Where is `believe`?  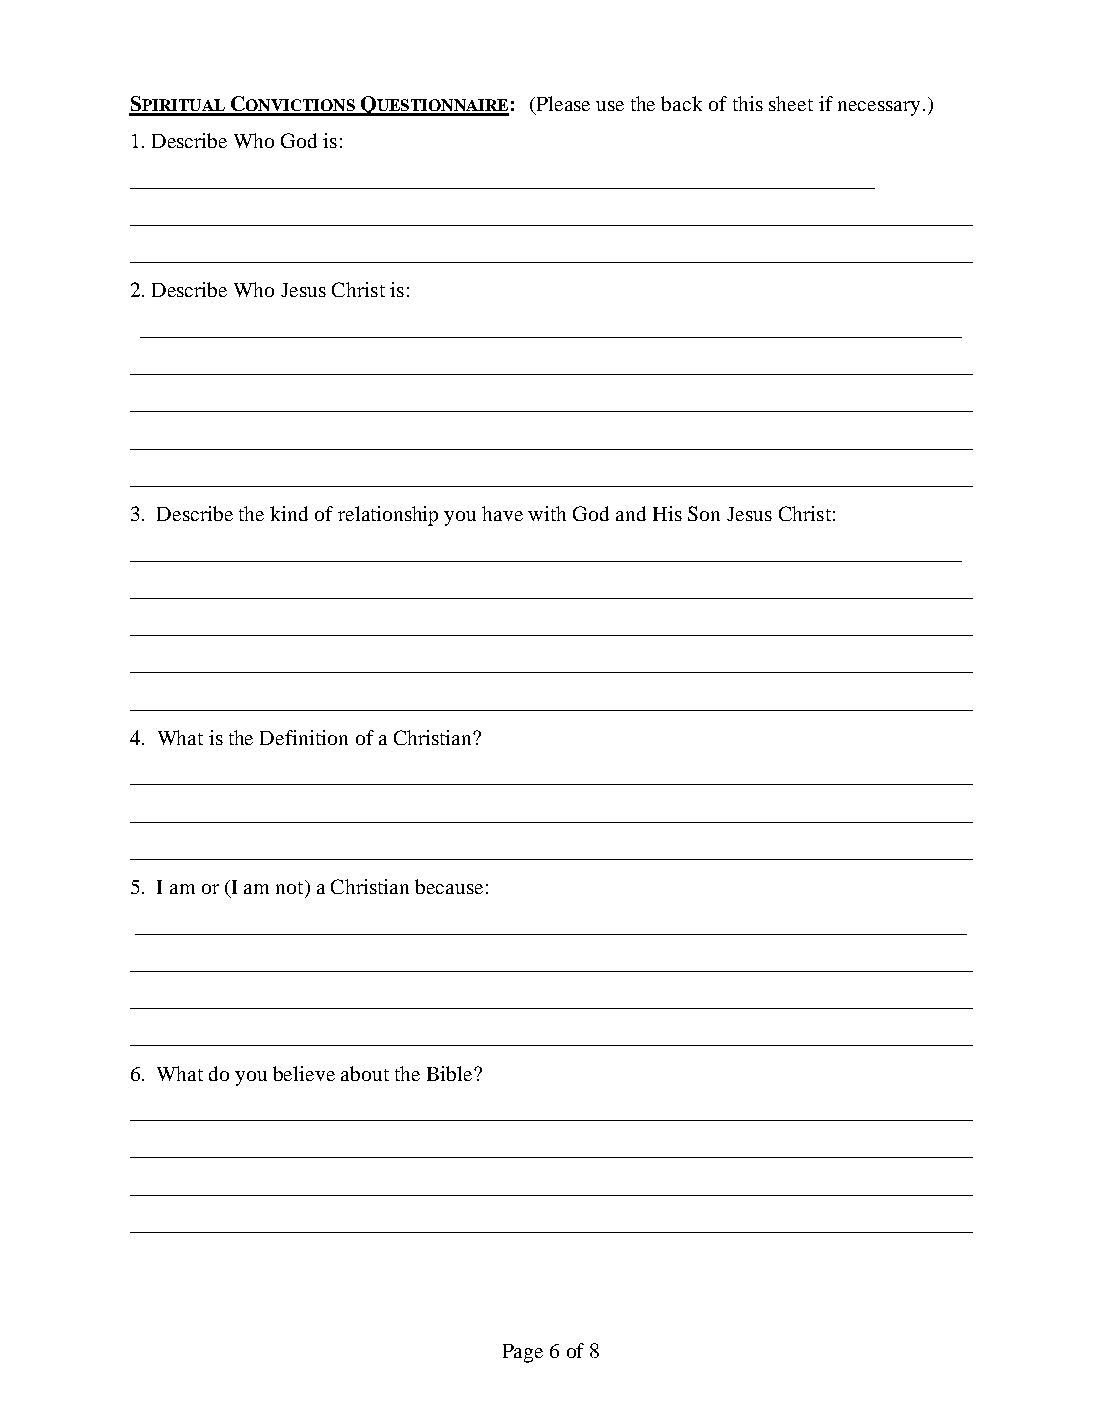
believe is located at coordinates (304, 1073).
